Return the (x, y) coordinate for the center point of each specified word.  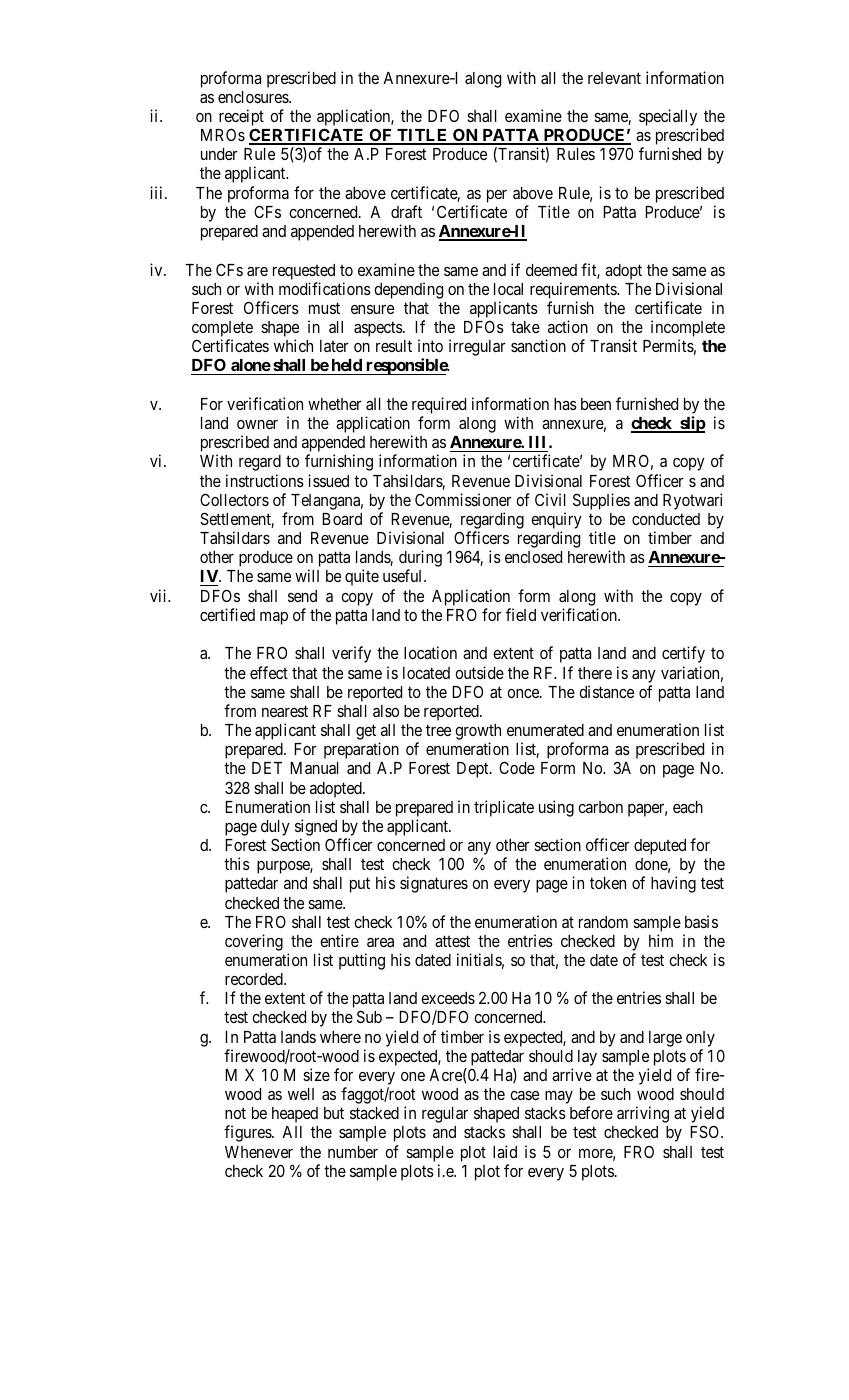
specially (668, 119)
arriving (643, 1114)
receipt (241, 117)
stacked (374, 1113)
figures (248, 1133)
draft (406, 211)
